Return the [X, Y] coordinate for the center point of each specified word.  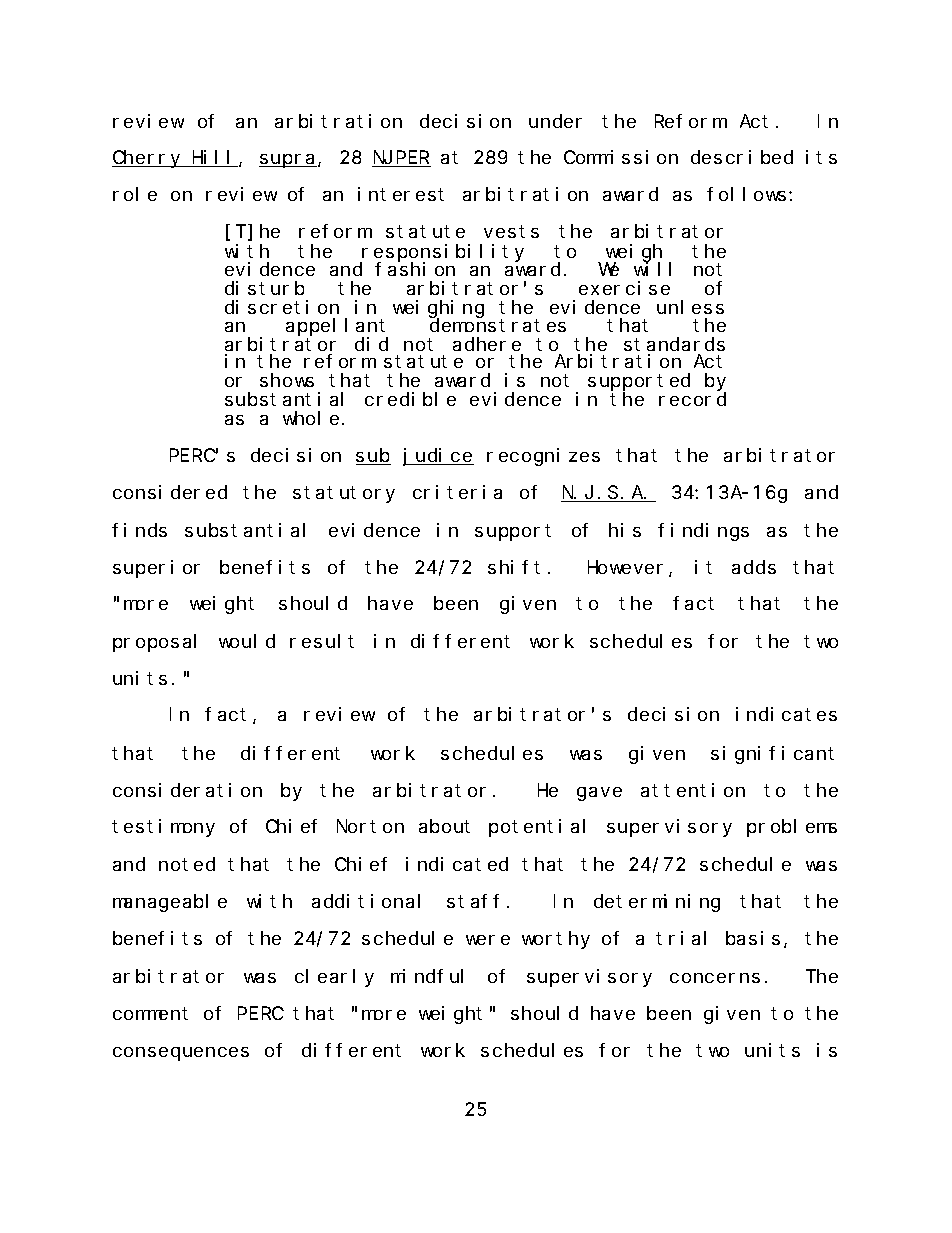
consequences [181, 1054]
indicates [786, 714]
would [247, 641]
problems [792, 828]
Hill [213, 158]
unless [690, 307]
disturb [264, 288]
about [444, 826]
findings [703, 532]
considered [170, 492]
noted [187, 864]
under [555, 121]
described [742, 157]
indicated [457, 864]
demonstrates [498, 325]
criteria [457, 492]
